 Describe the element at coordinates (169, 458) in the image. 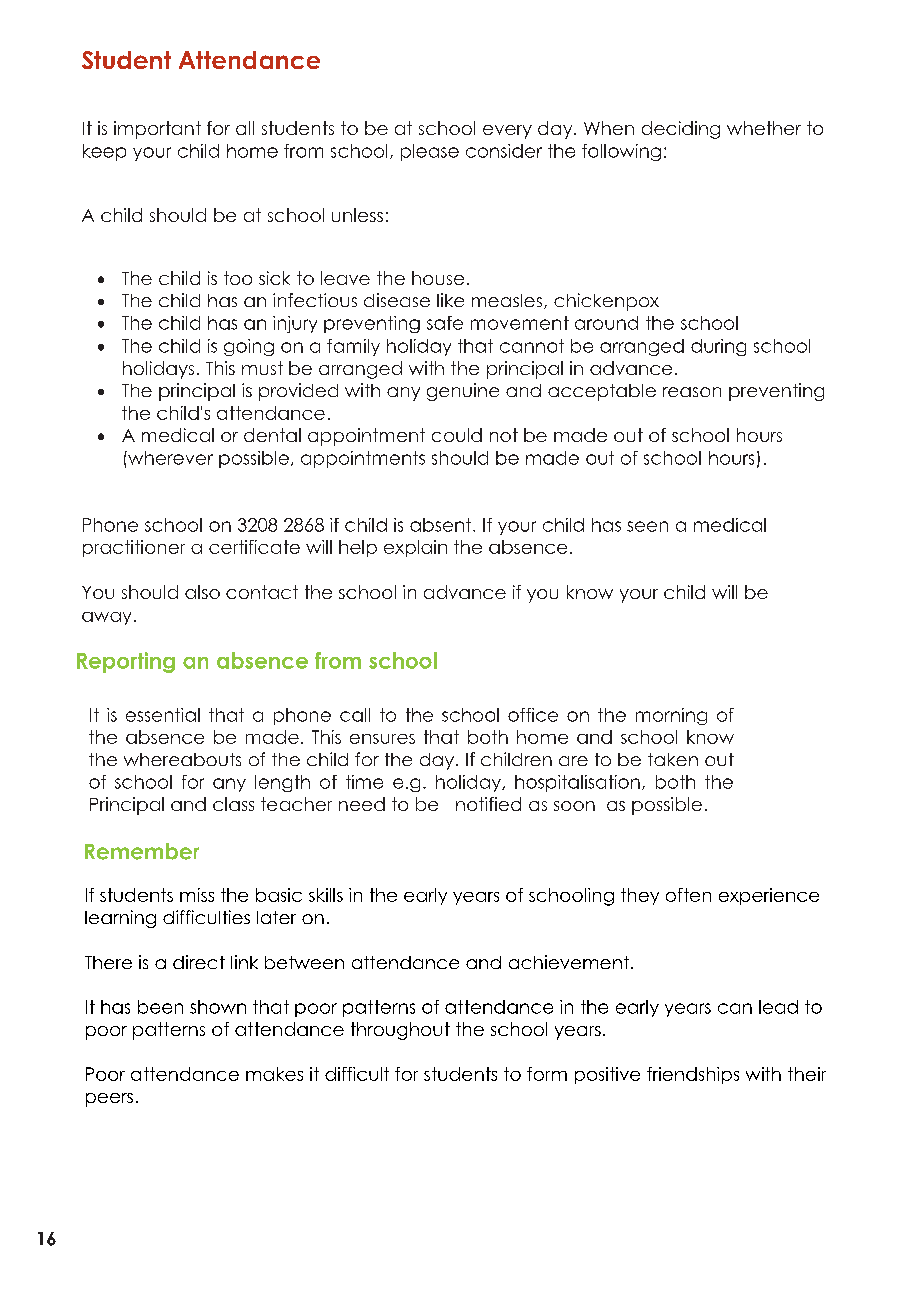

I see `wherever` at that location.
